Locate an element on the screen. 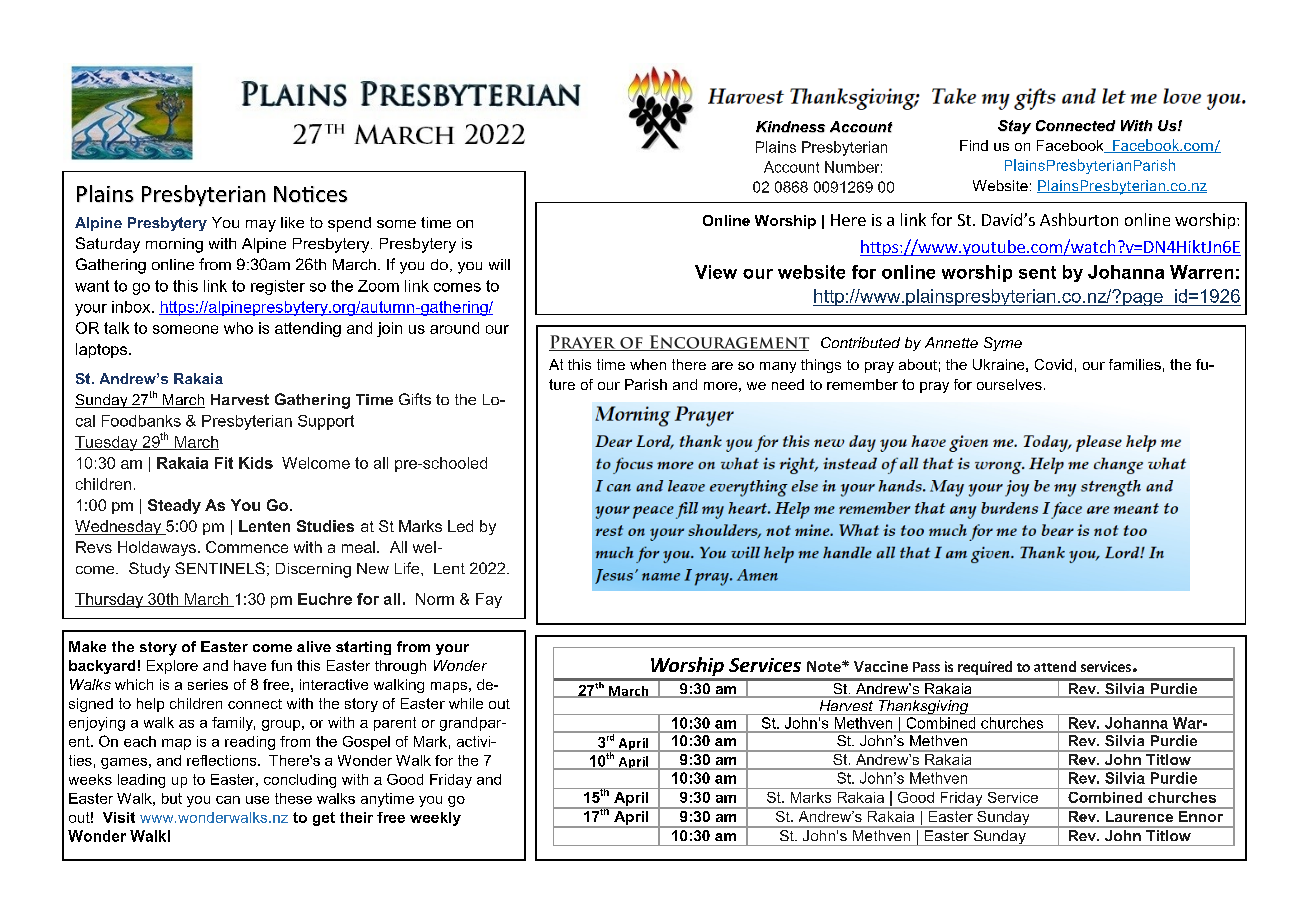 The width and height of the screenshot is (1308, 924). Stay is located at coordinates (1014, 127).
